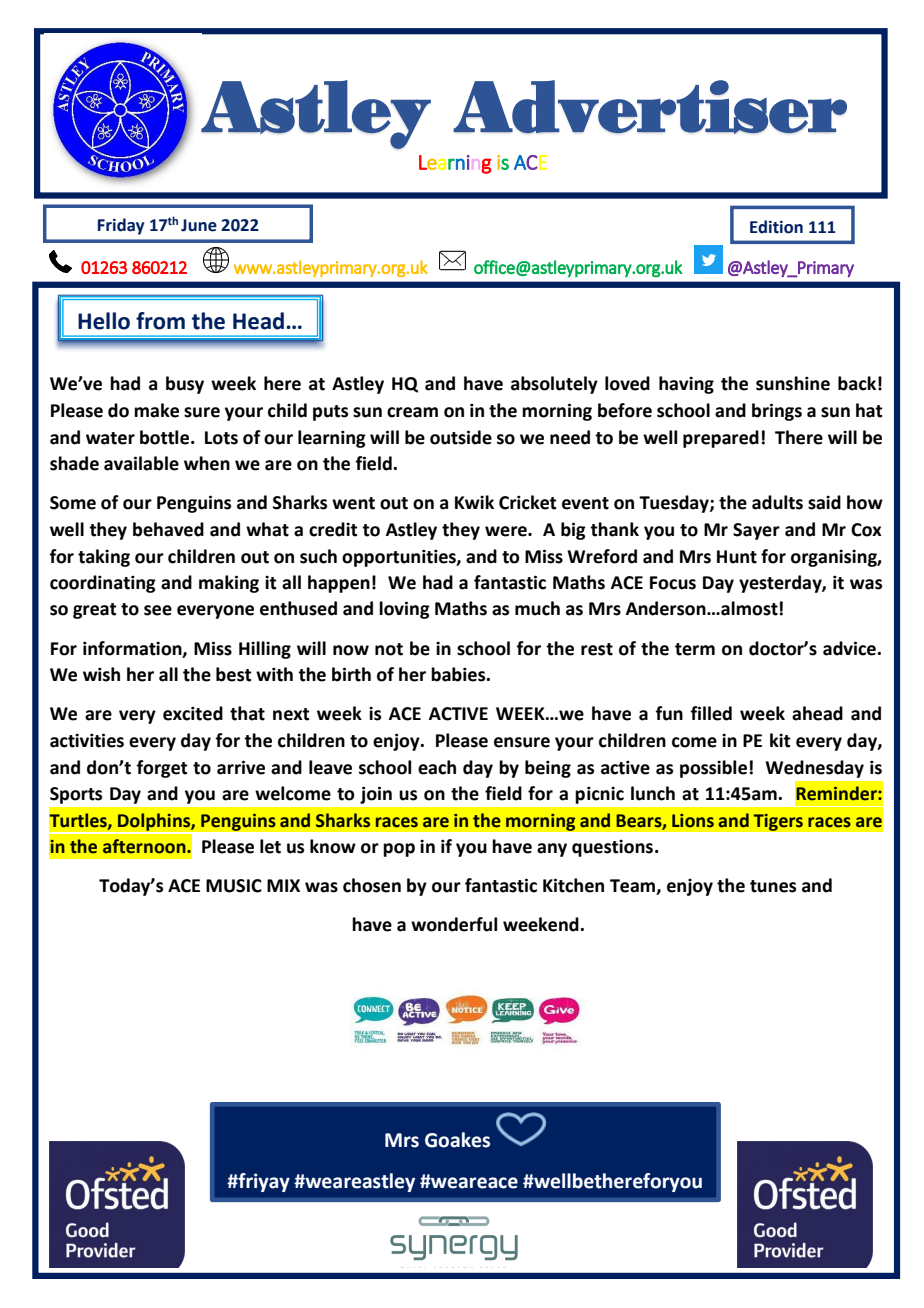  What do you see at coordinates (776, 227) in the page?
I see `Edition` at bounding box center [776, 227].
